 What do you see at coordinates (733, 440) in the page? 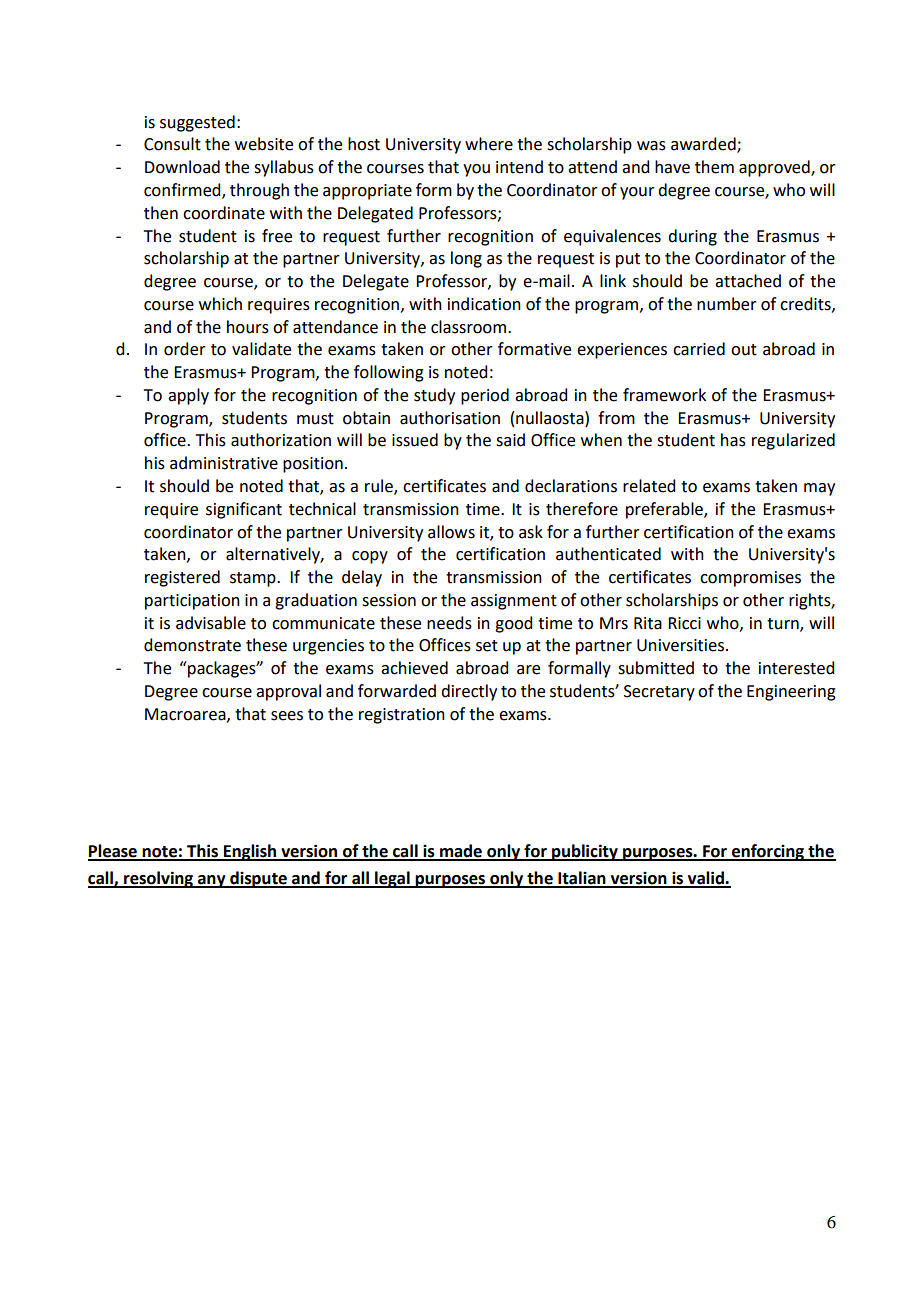
I see `has` at bounding box center [733, 440].
